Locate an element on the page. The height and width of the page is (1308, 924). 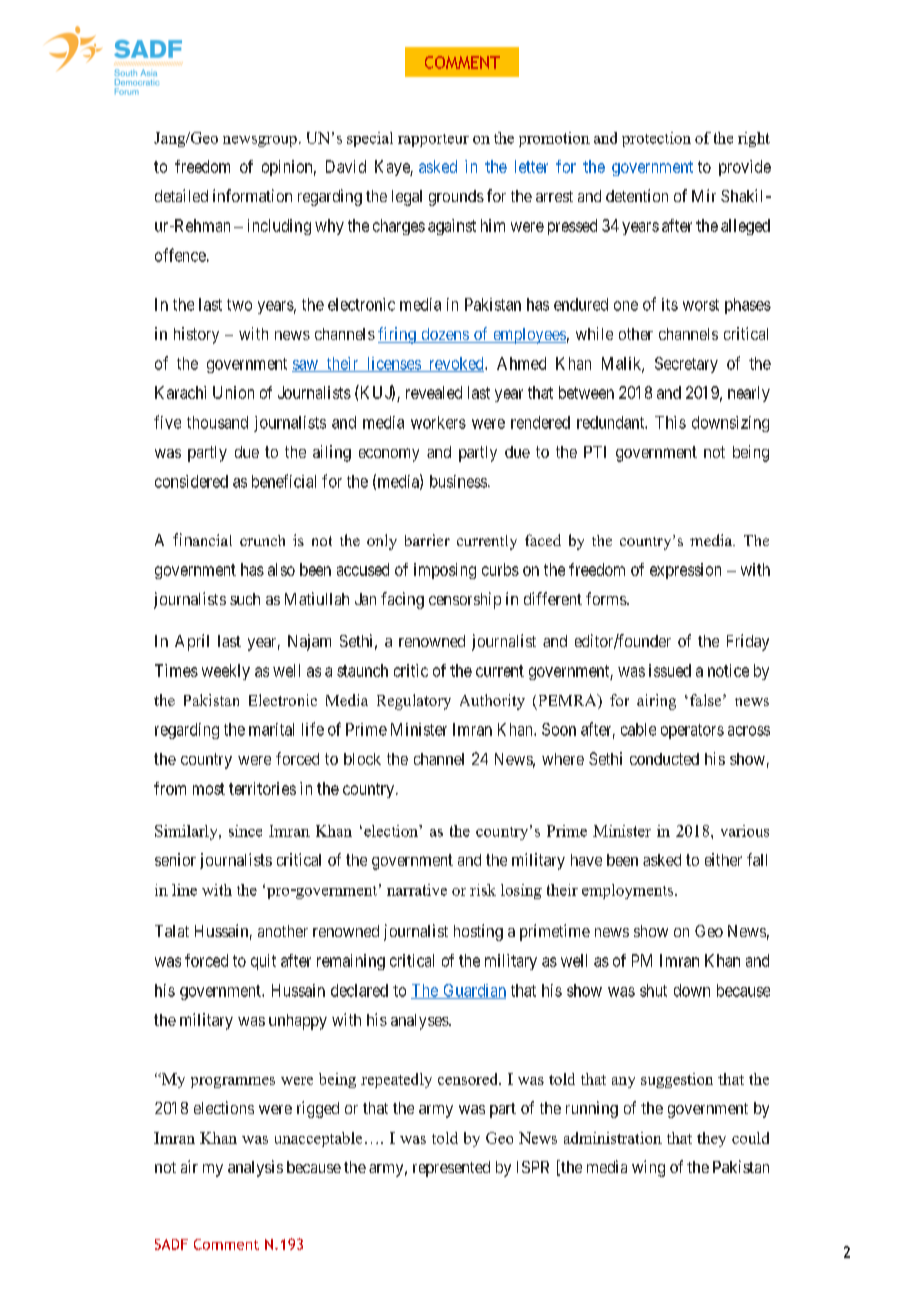
analysis is located at coordinates (255, 1168).
